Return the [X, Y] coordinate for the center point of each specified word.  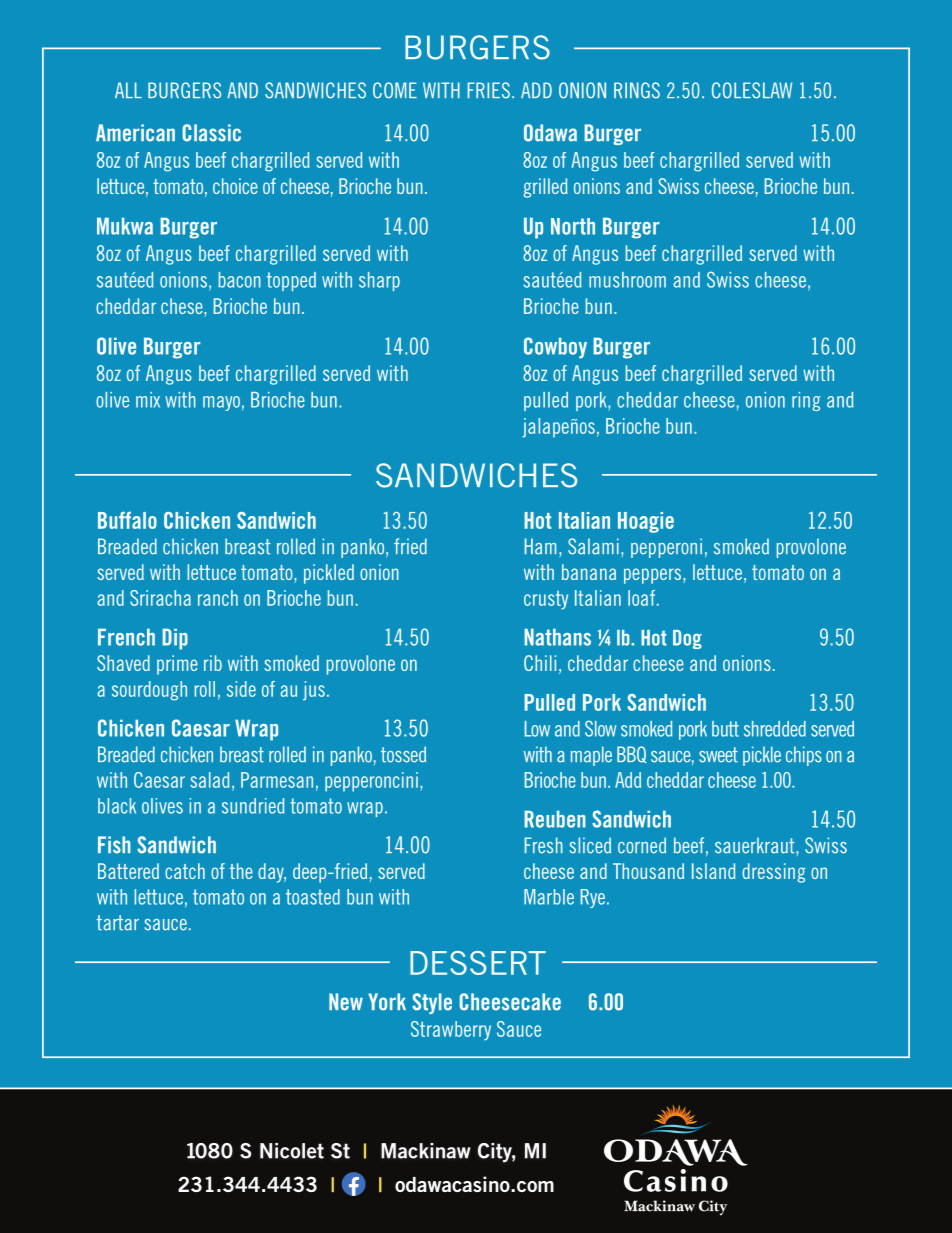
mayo [221, 403]
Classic [212, 133]
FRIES [489, 90]
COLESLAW [752, 90]
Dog [687, 639]
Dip [175, 639]
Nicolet [292, 1151]
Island [714, 871]
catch [185, 871]
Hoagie [646, 522]
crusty [546, 600]
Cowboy [555, 348]
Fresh [544, 845]
